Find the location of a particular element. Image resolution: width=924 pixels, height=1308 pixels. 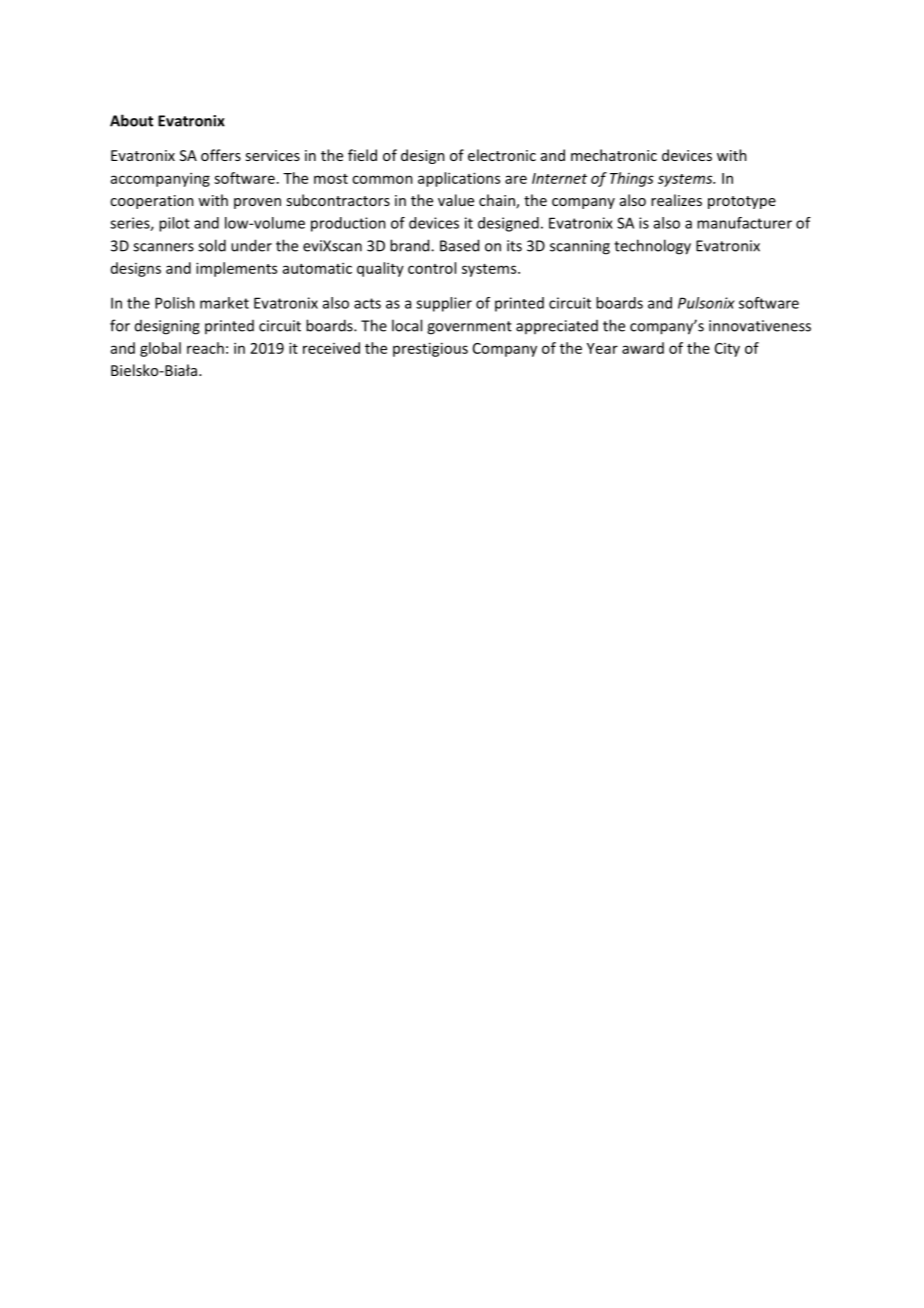

technology is located at coordinates (652, 247).
